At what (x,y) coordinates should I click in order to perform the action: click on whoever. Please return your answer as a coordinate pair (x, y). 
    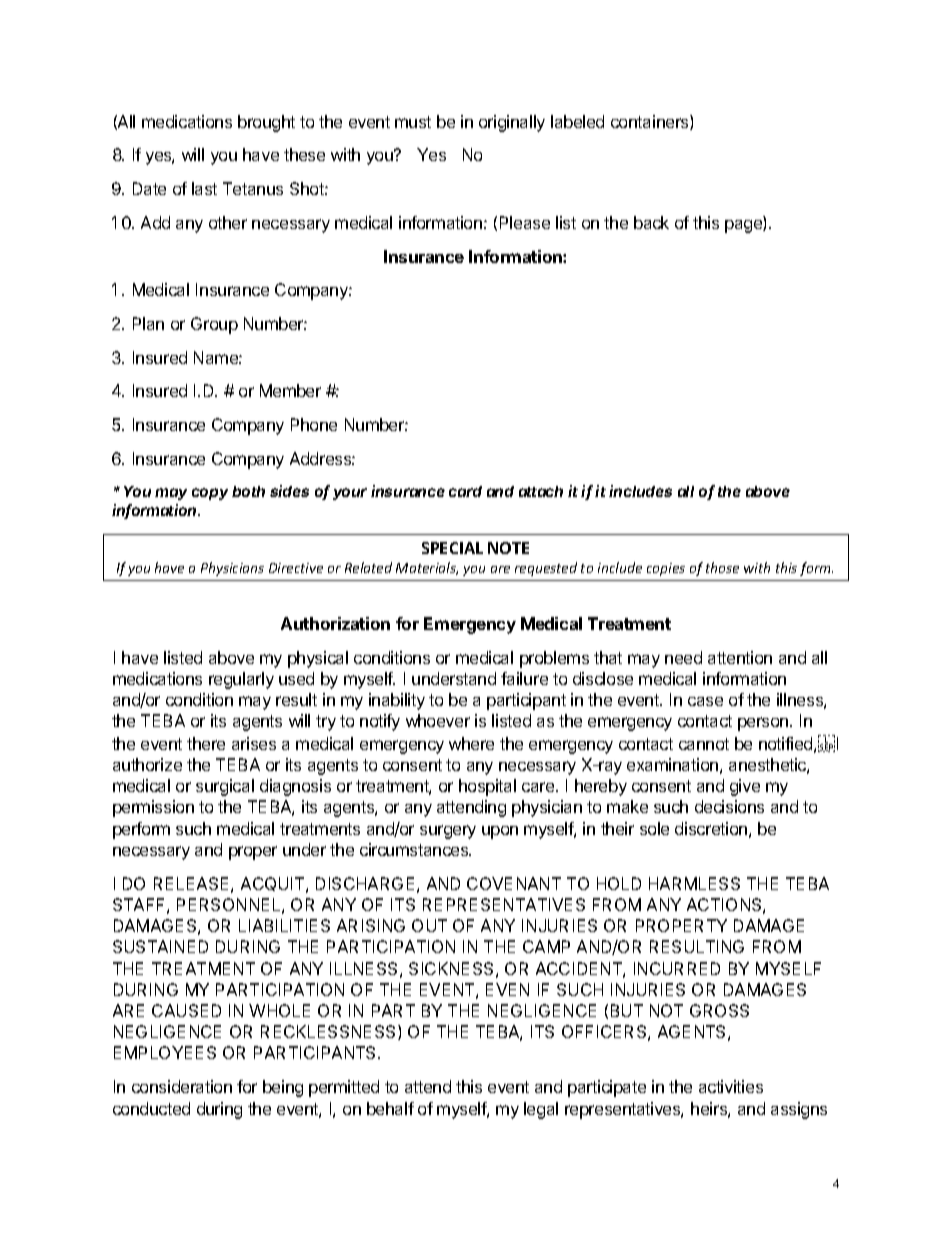
    Looking at the image, I should click on (438, 720).
